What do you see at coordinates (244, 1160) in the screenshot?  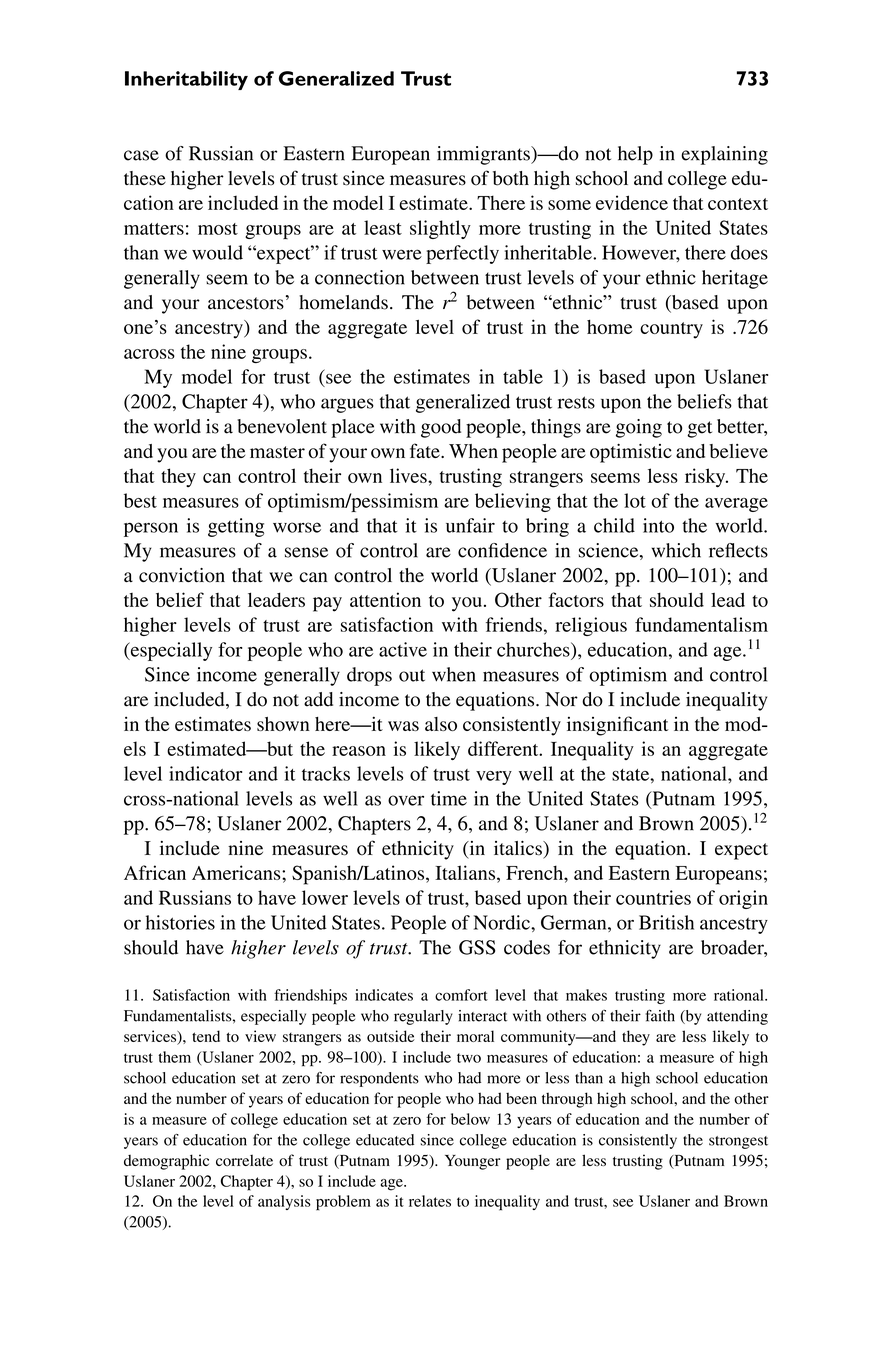 I see `correlate` at bounding box center [244, 1160].
